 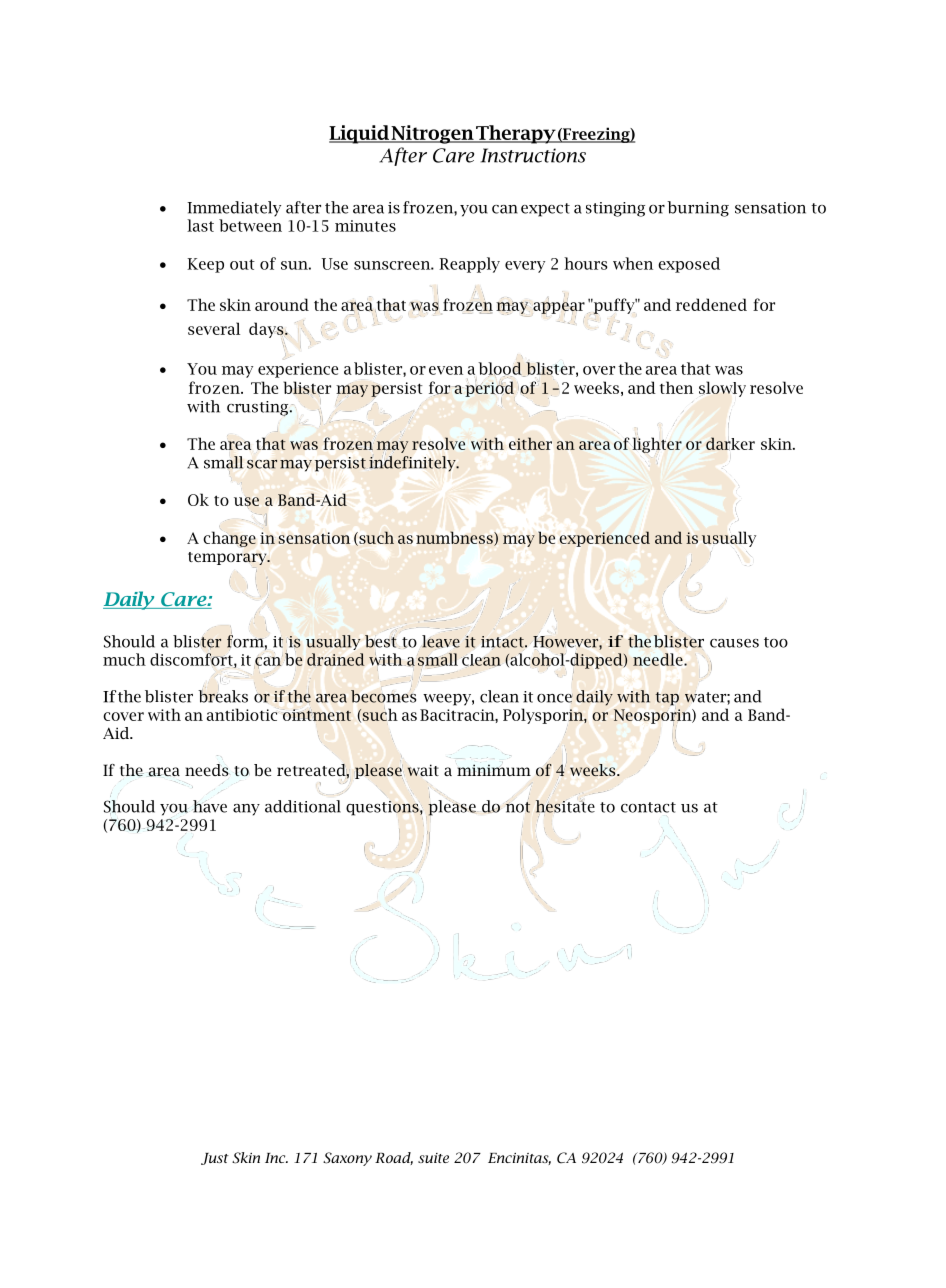 I want to click on Just, so click(x=215, y=1159).
